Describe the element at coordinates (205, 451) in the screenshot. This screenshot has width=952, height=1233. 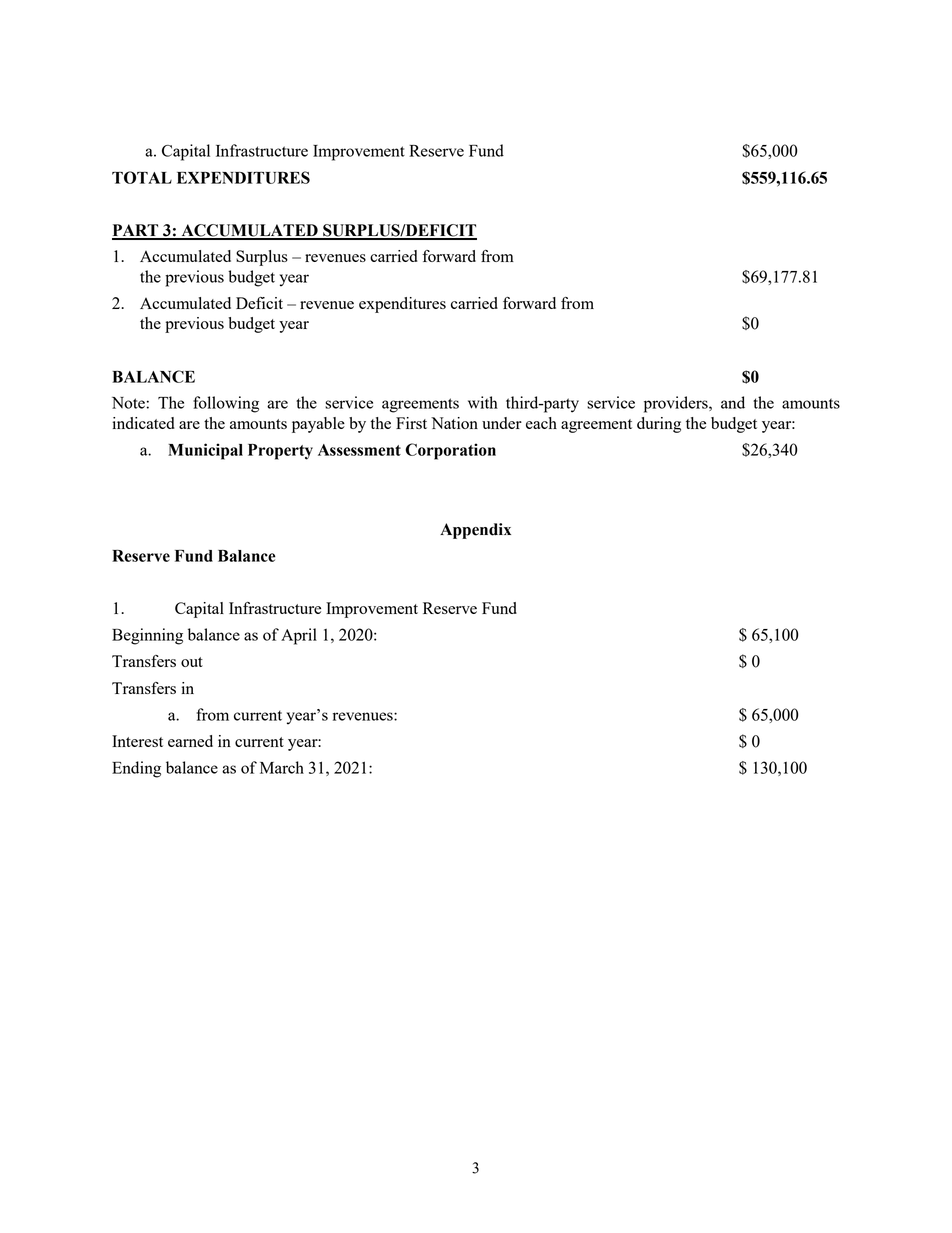
I see `Municipal` at that location.
